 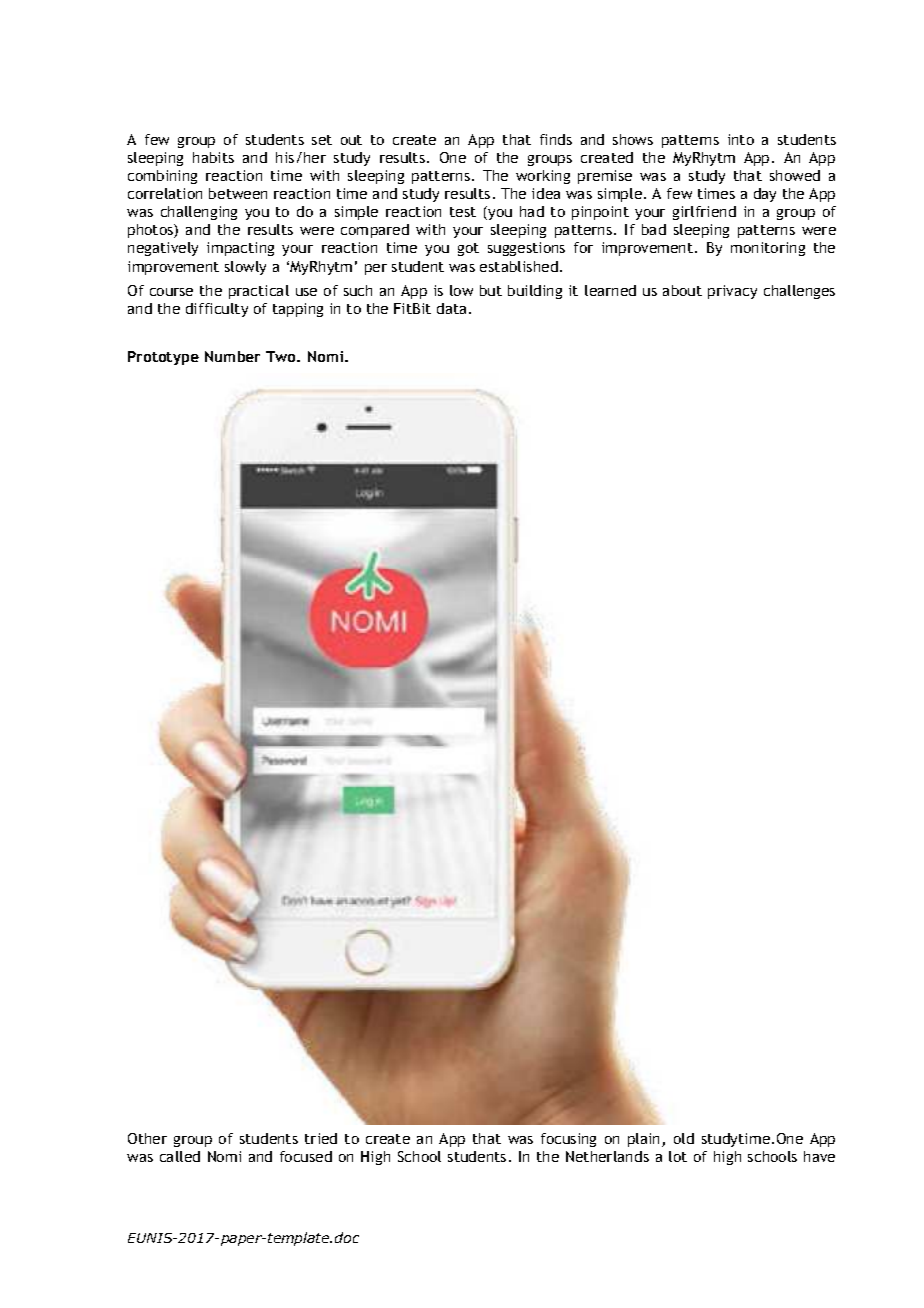 I want to click on Two, so click(x=282, y=356).
